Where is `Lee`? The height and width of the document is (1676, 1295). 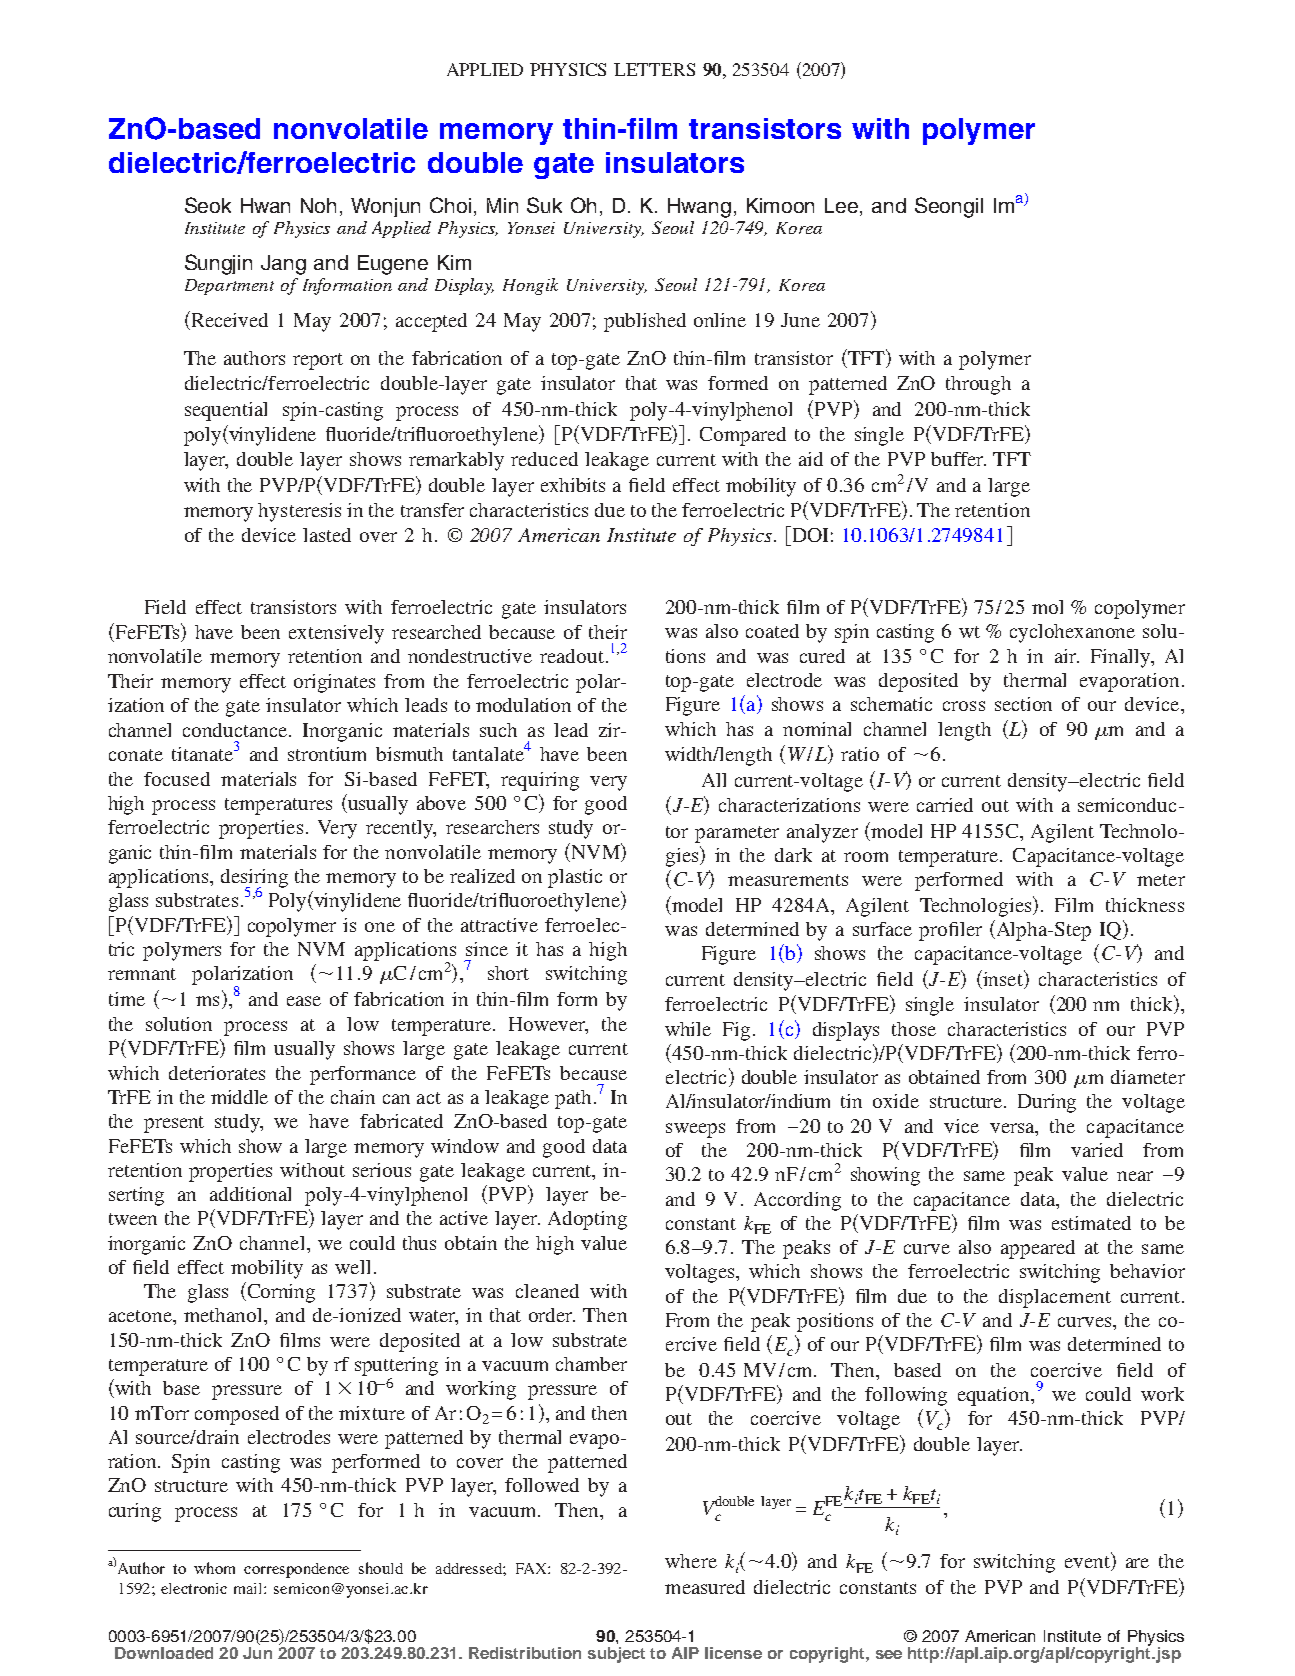
Lee is located at coordinates (843, 207).
